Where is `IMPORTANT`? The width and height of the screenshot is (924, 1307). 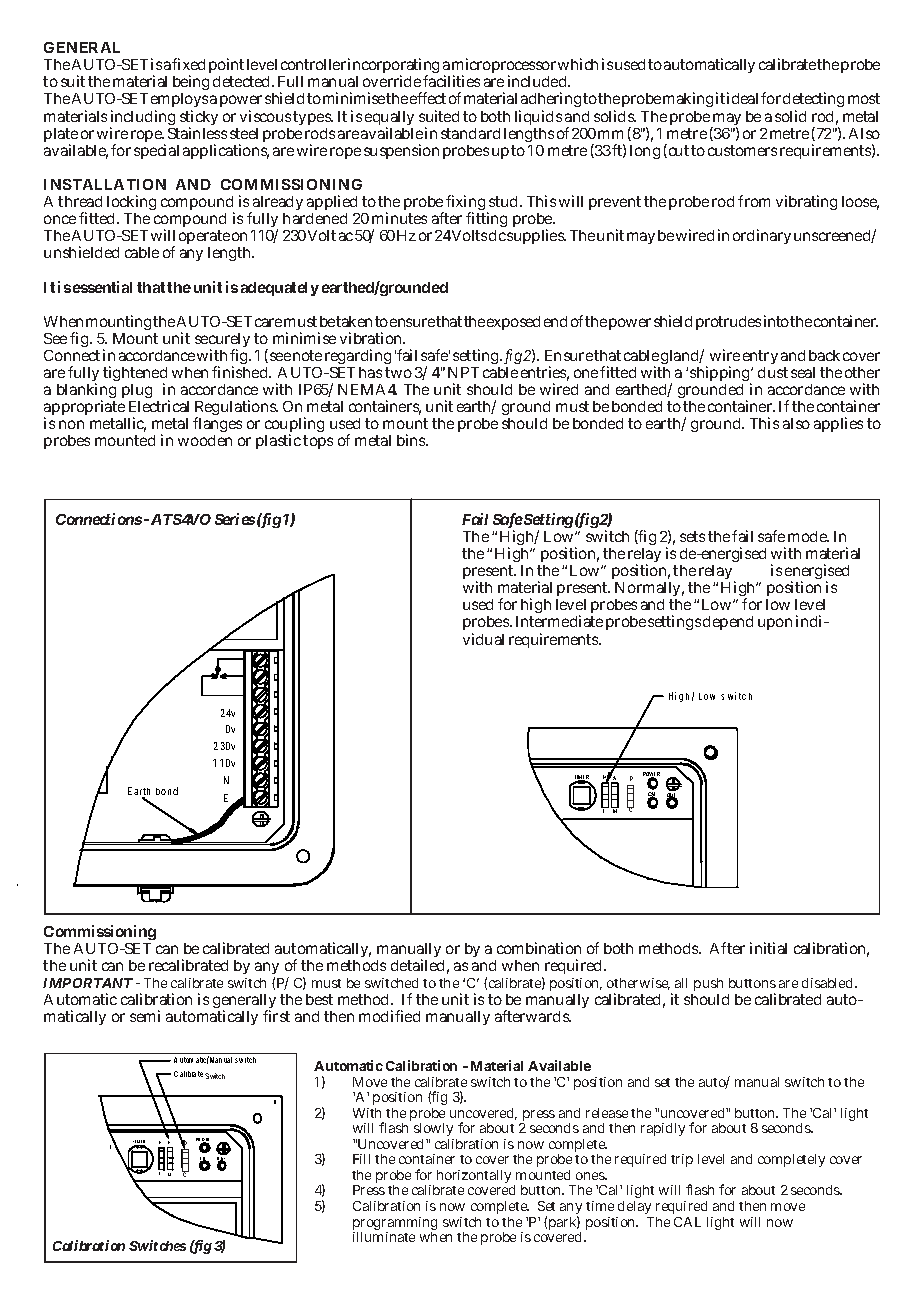 IMPORTANT is located at coordinates (88, 983).
